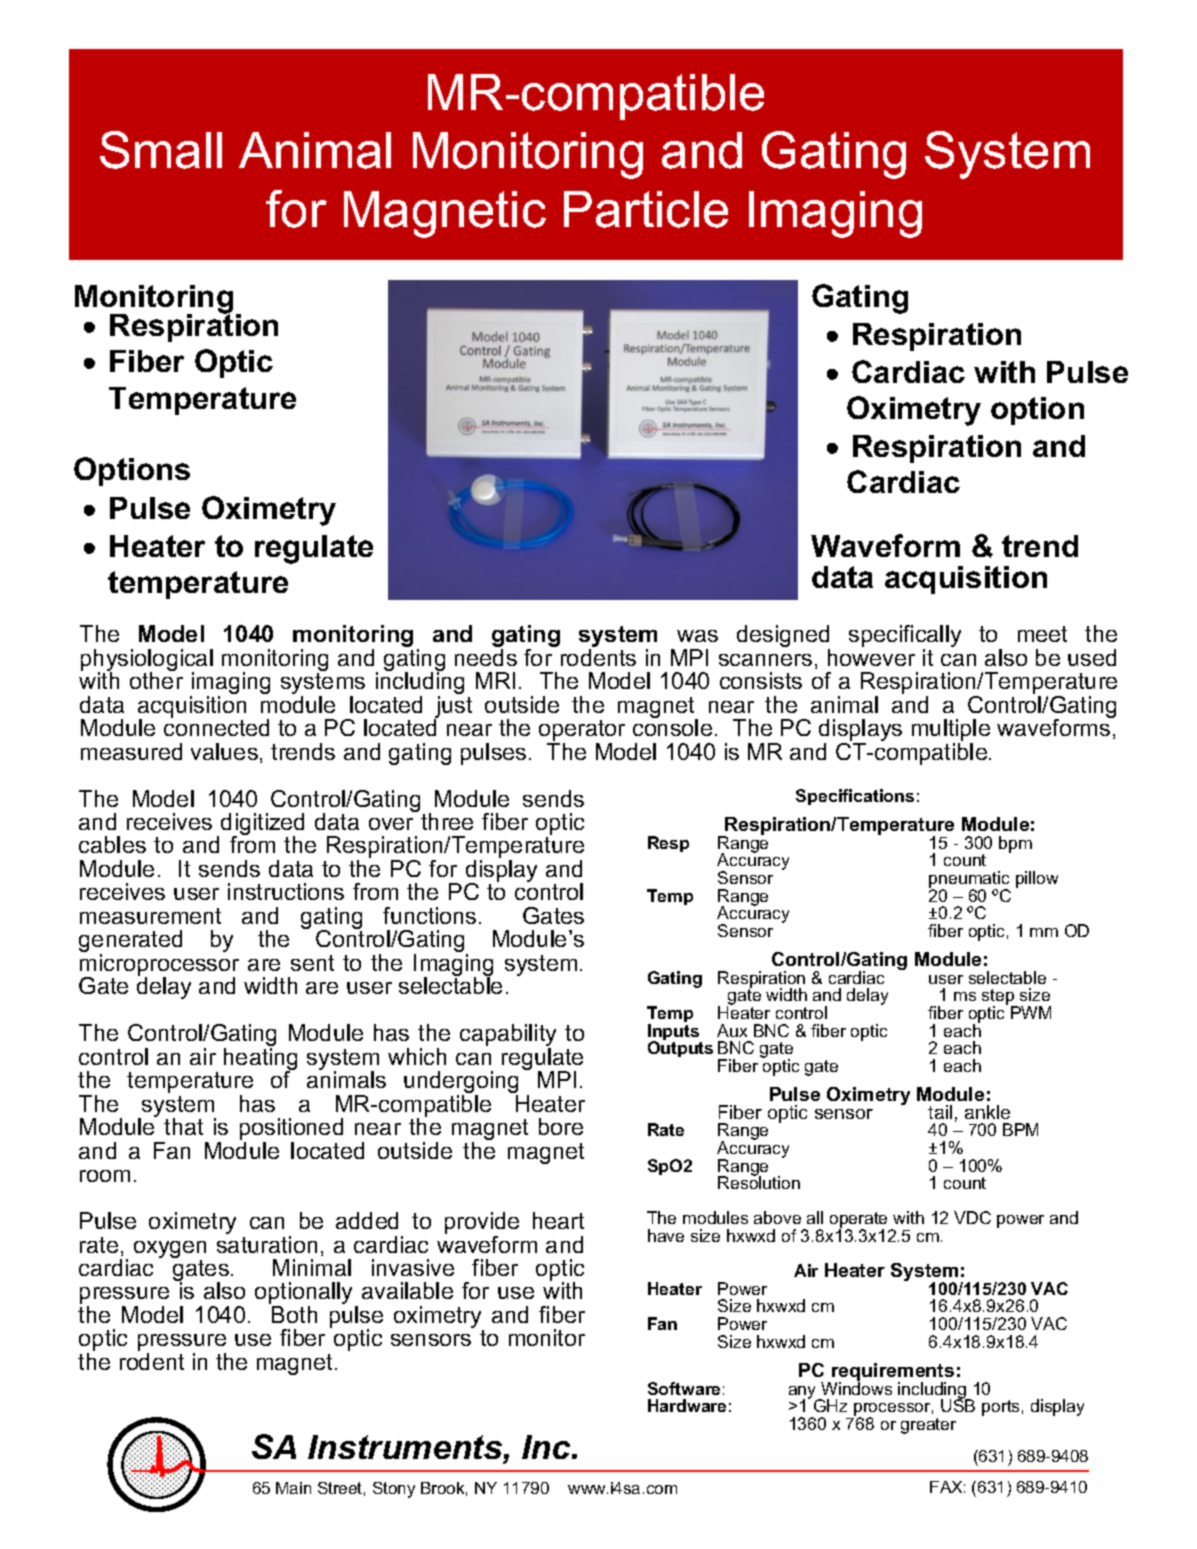  I want to click on meet, so click(1042, 634).
